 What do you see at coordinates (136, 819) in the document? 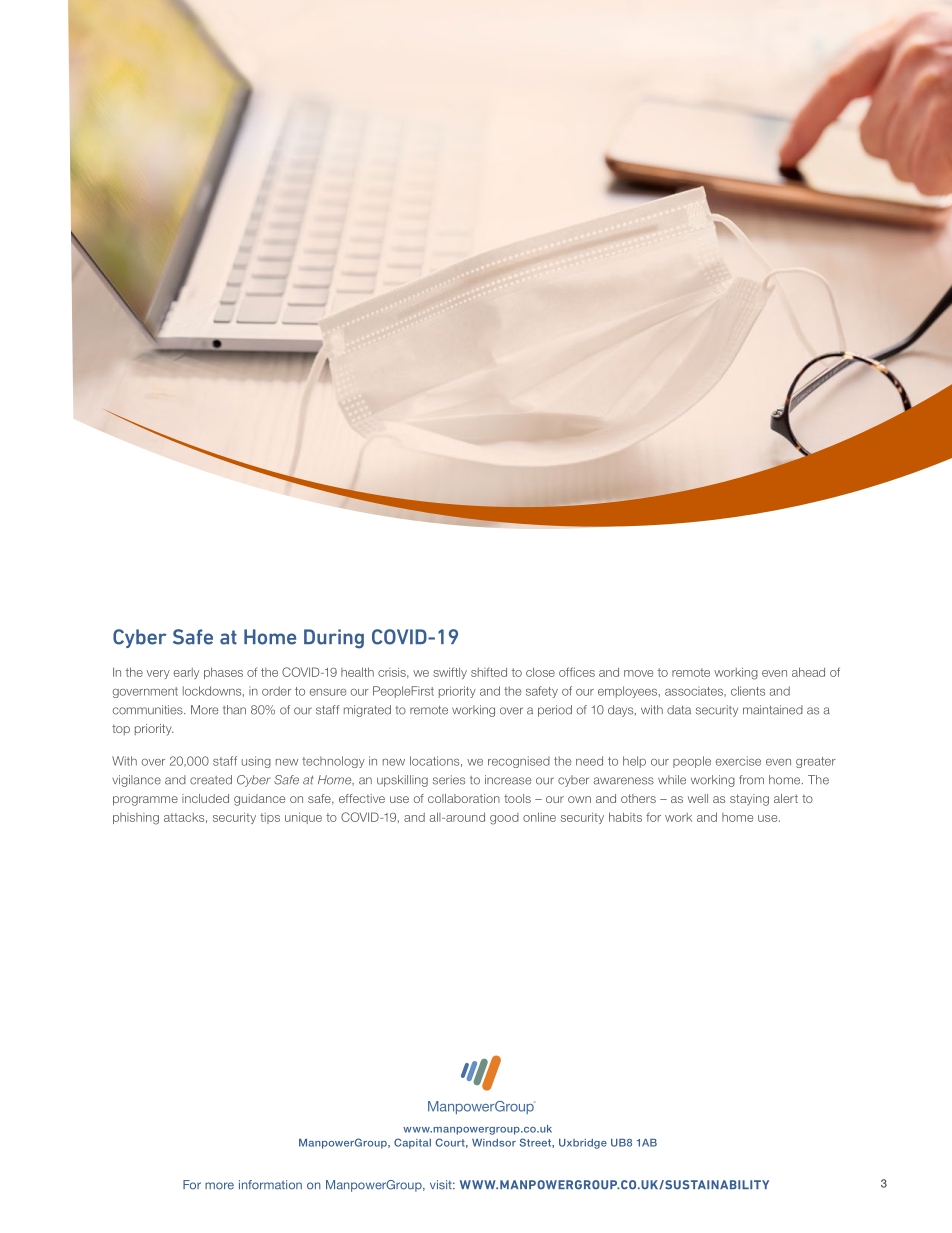
I see `phishing` at bounding box center [136, 819].
